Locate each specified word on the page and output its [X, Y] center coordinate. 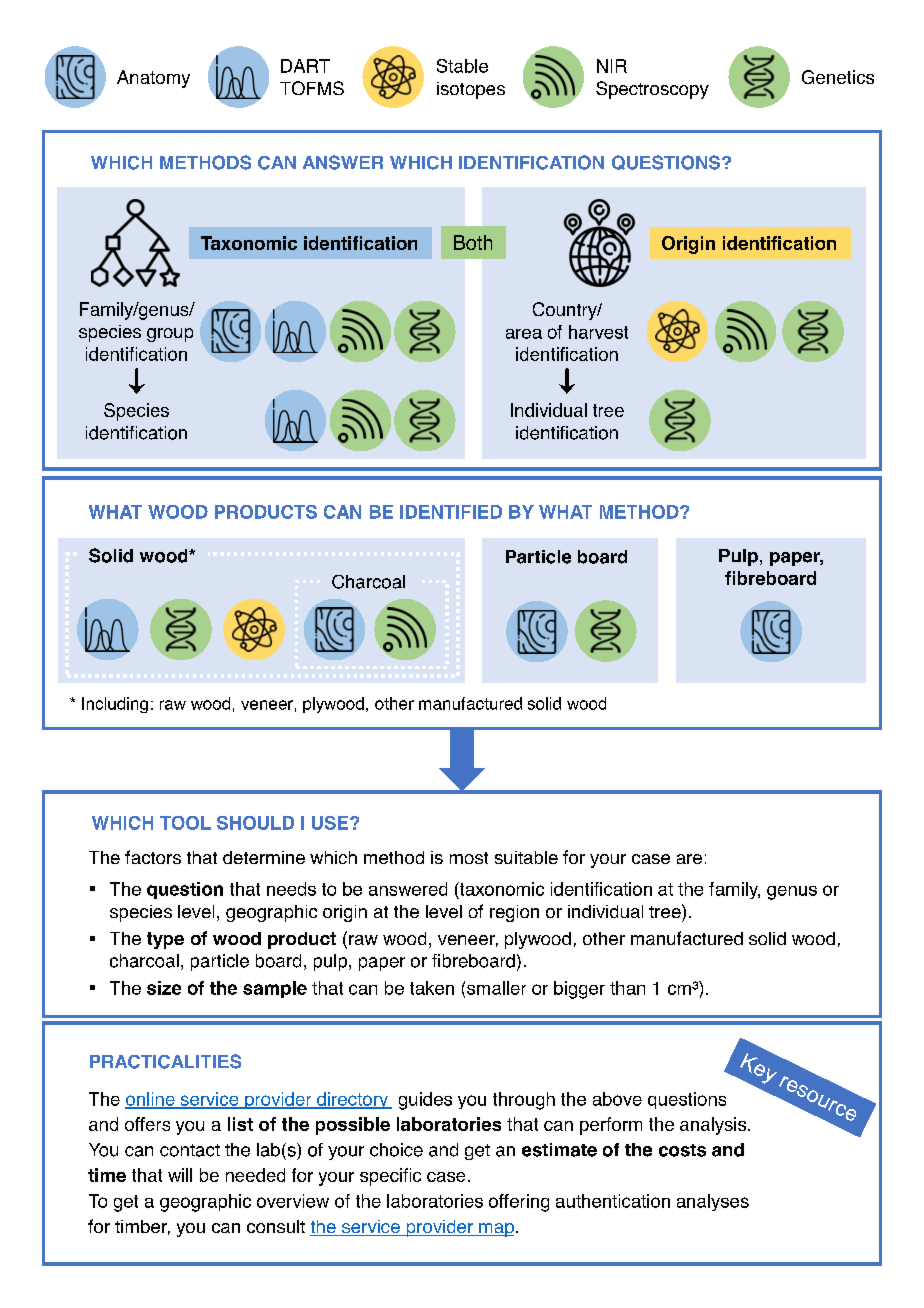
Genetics [838, 77]
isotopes [471, 90]
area [524, 334]
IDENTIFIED [451, 512]
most [469, 858]
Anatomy [153, 79]
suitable [526, 857]
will [180, 1175]
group [170, 335]
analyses [713, 1202]
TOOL [185, 823]
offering [519, 1203]
